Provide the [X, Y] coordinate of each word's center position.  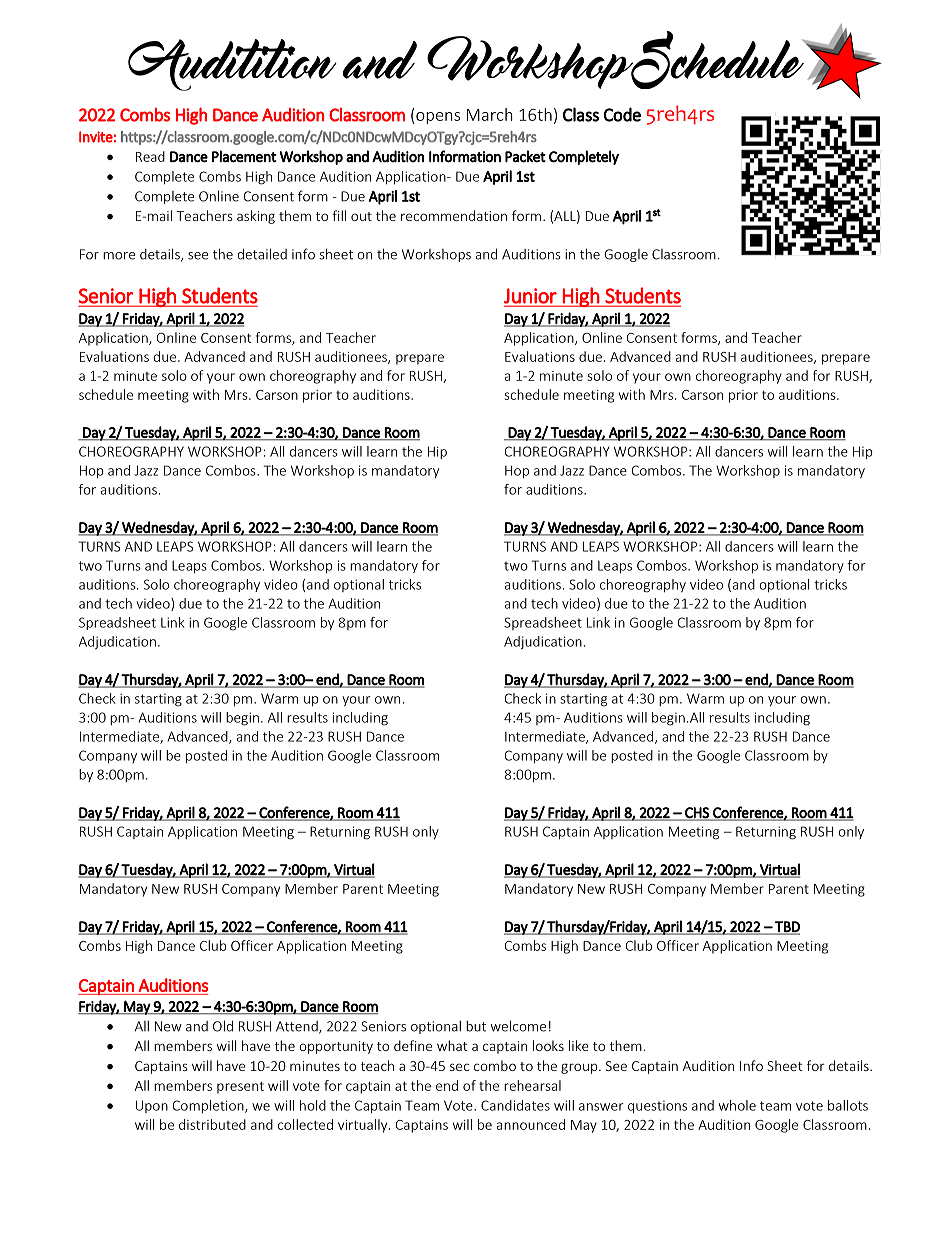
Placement [244, 156]
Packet [525, 156]
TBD [786, 927]
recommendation [454, 215]
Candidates [515, 1105]
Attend [298, 1027]
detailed [262, 254]
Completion [209, 1107]
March [490, 114]
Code [622, 114]
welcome [518, 1026]
